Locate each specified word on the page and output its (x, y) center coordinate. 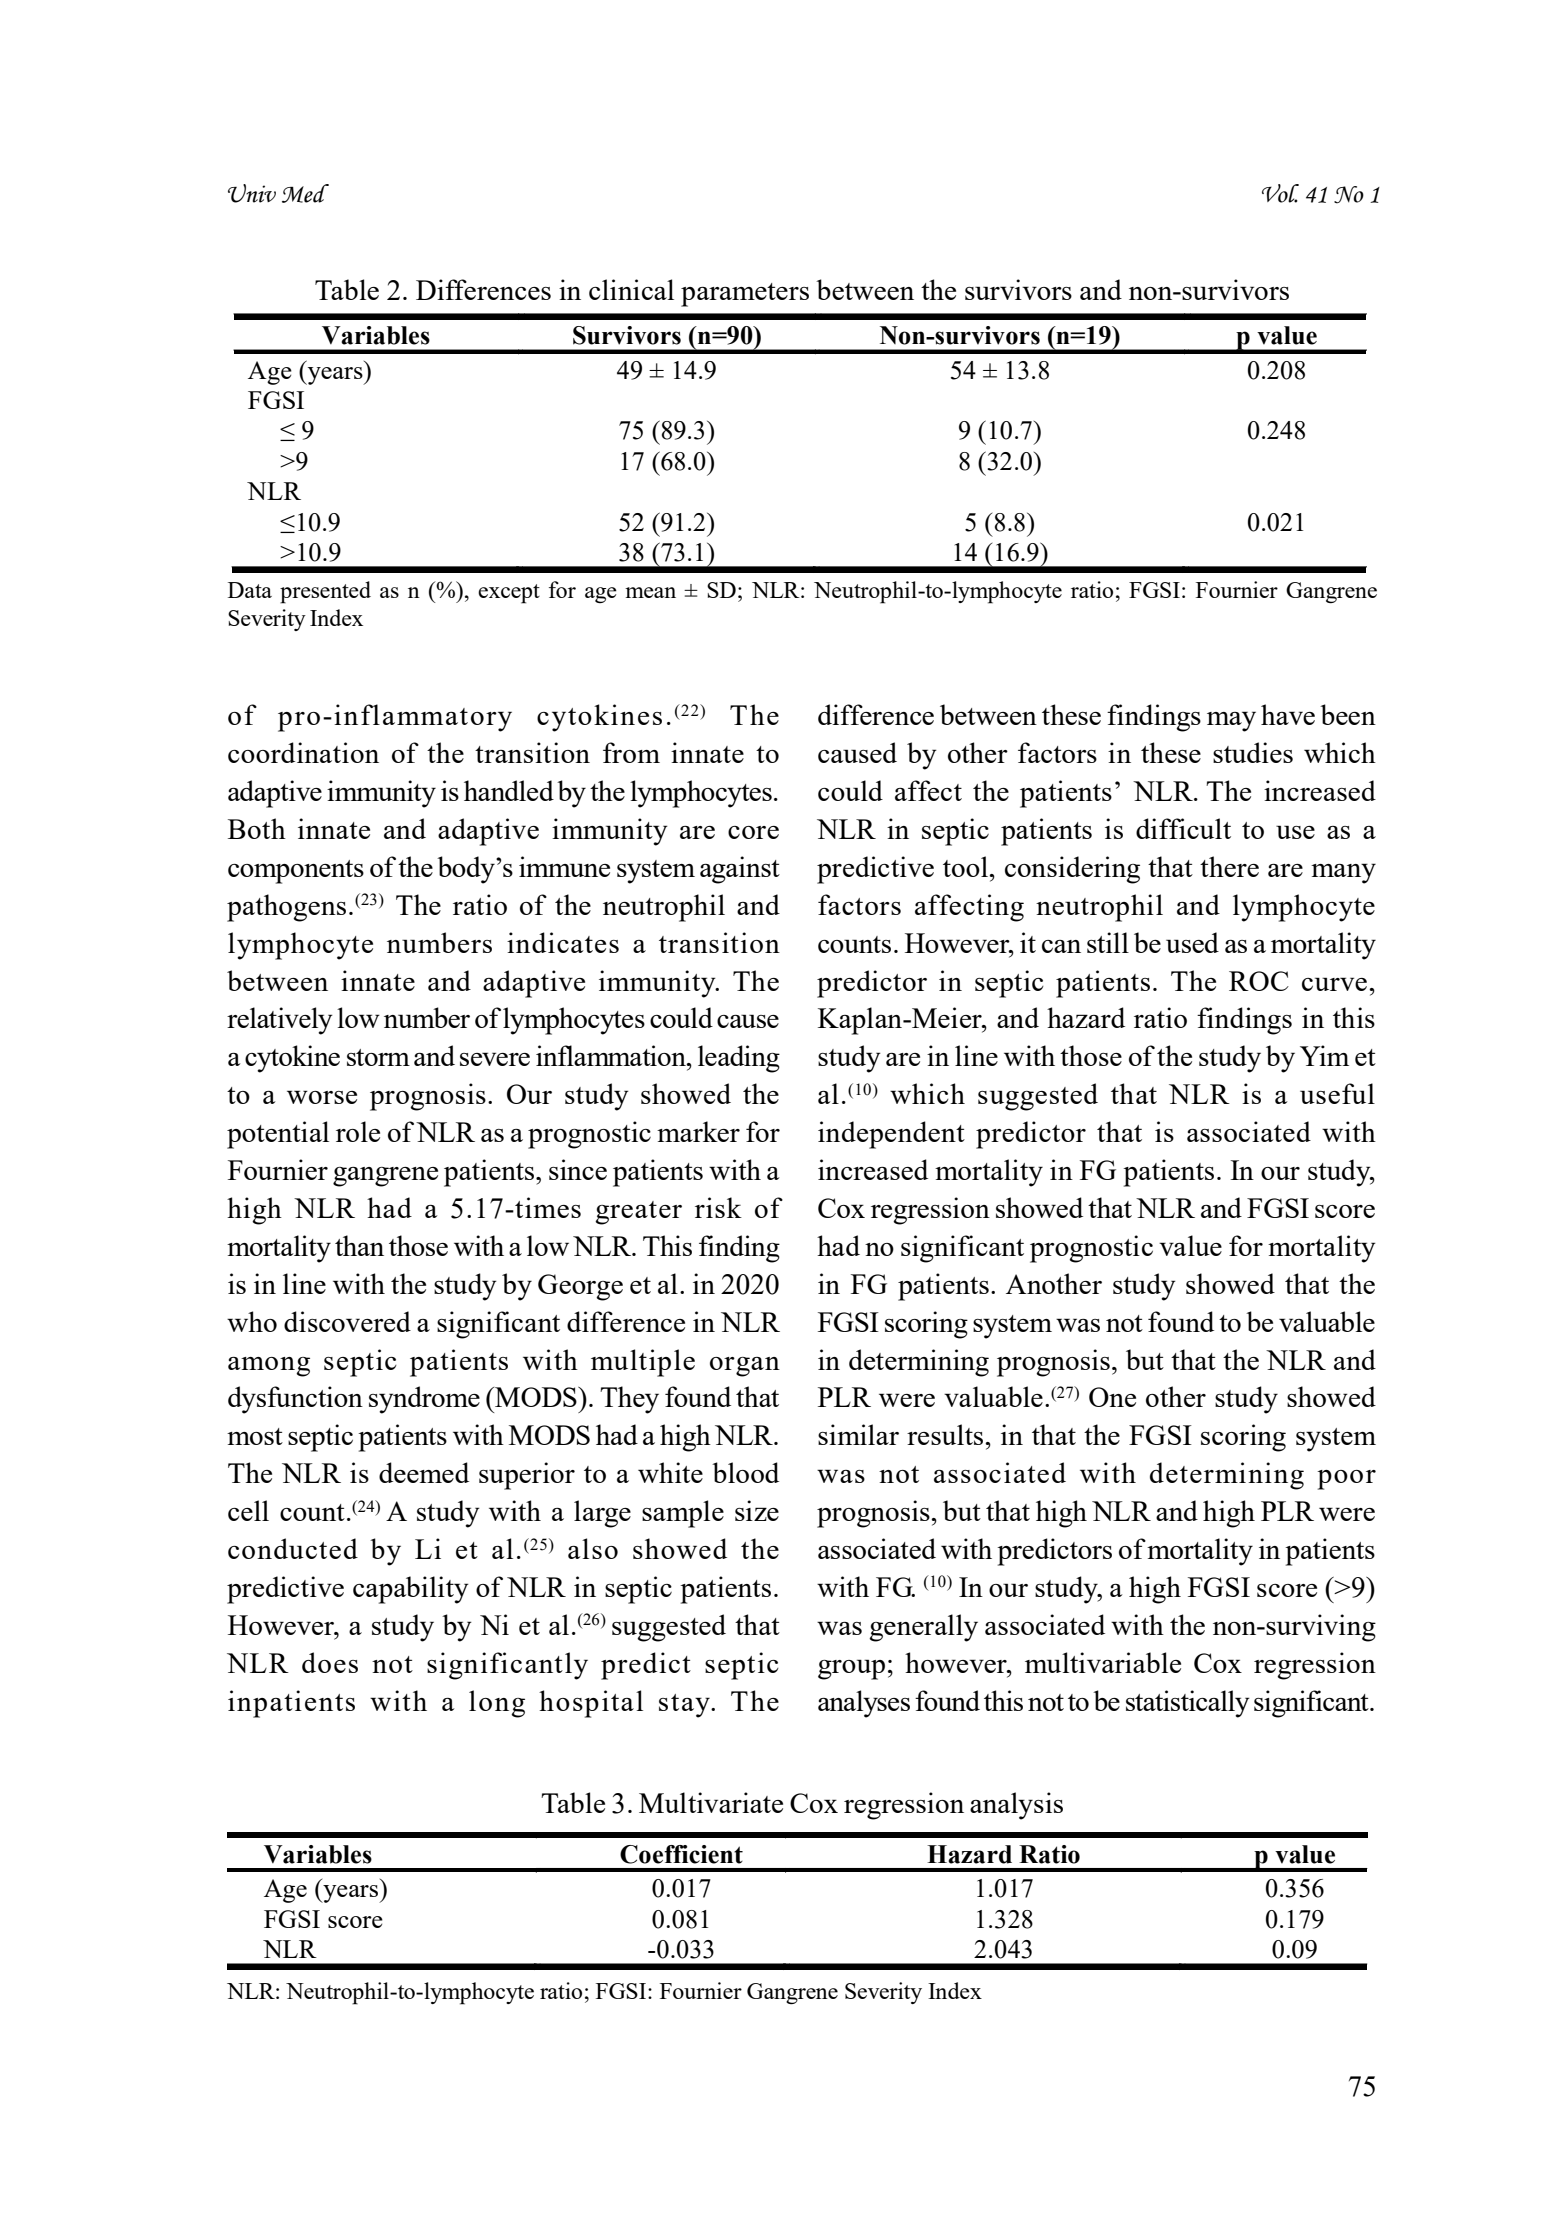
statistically (1188, 1704)
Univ (252, 193)
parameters (745, 295)
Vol (1280, 193)
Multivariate (711, 1802)
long (497, 1704)
